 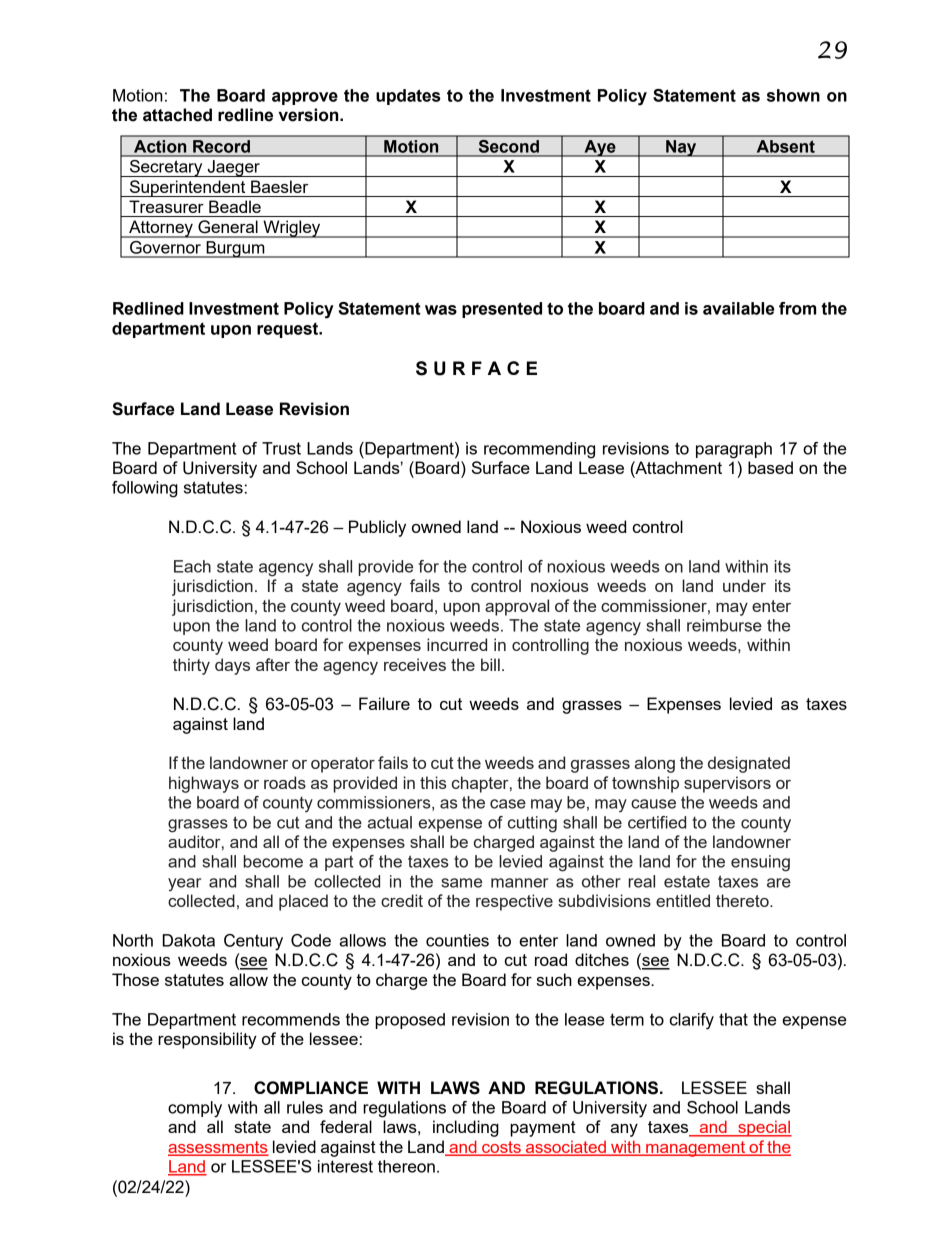 What do you see at coordinates (441, 310) in the page?
I see `was` at bounding box center [441, 310].
